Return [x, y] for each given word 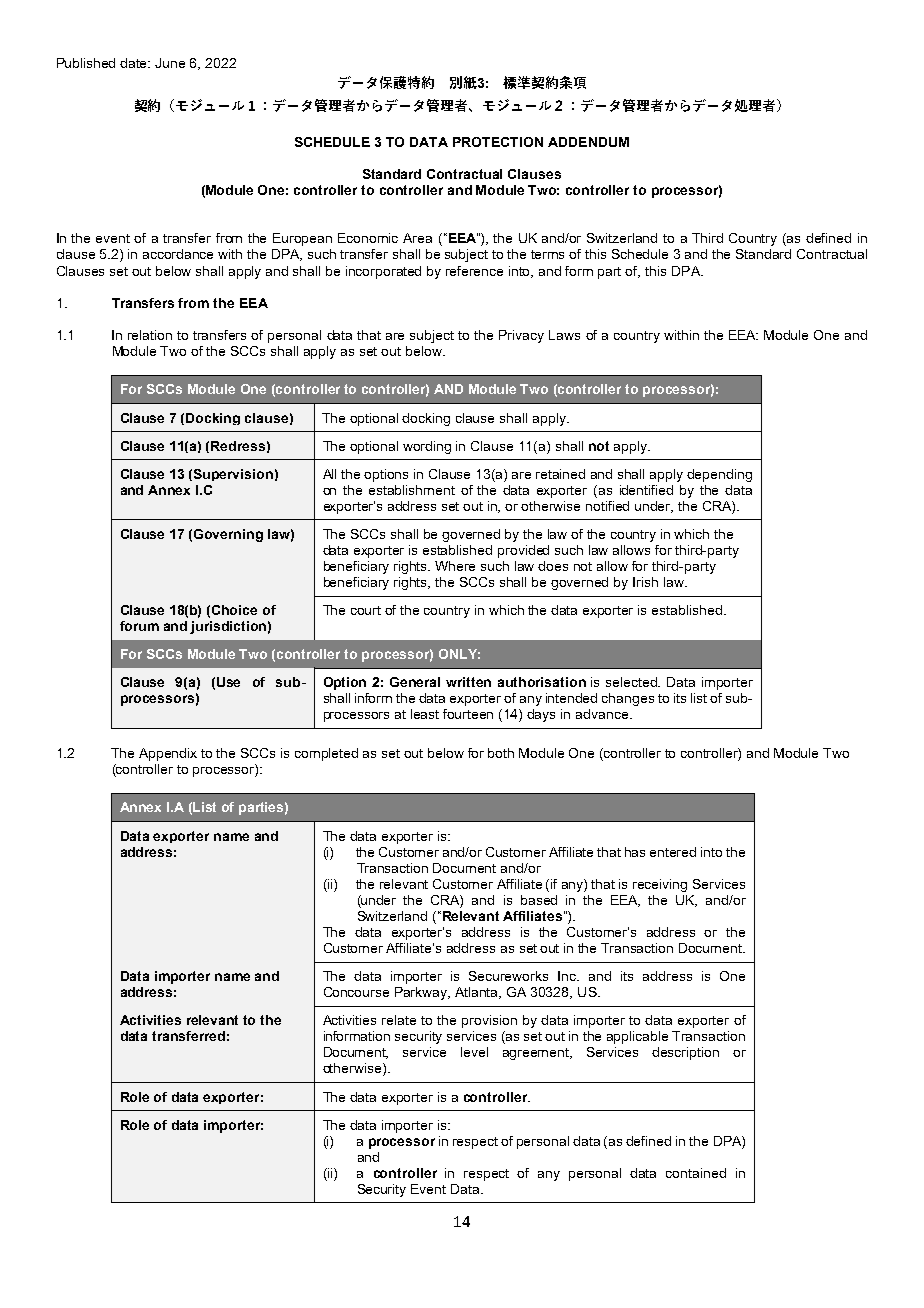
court [366, 610]
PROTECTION [498, 142]
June [170, 63]
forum [139, 626]
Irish [645, 582]
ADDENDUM [588, 142]
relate [399, 1020]
